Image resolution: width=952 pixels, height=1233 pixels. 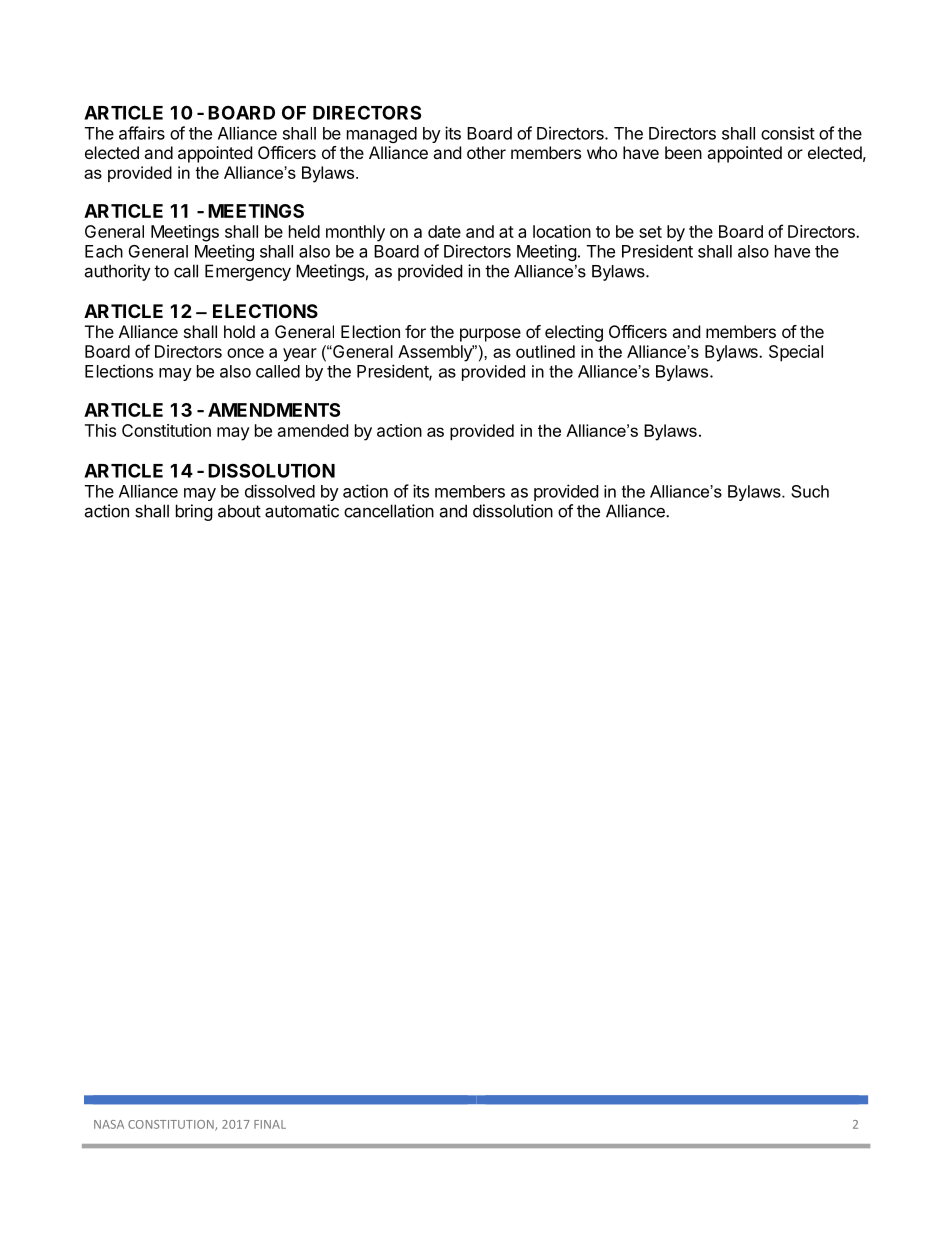 What do you see at coordinates (270, 1124) in the document?
I see `FINAL` at bounding box center [270, 1124].
